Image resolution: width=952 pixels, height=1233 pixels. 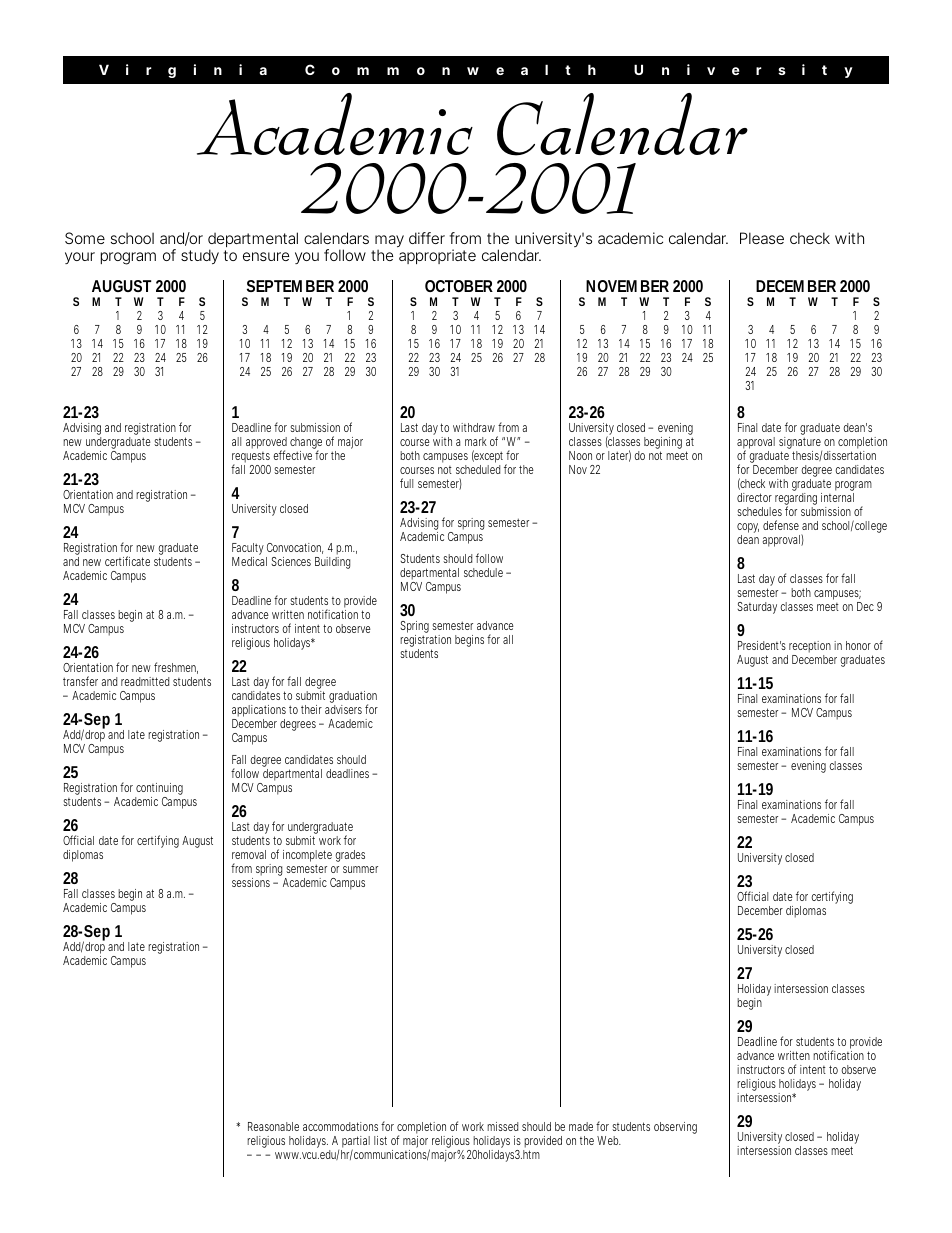 I want to click on continuing, so click(x=159, y=790).
